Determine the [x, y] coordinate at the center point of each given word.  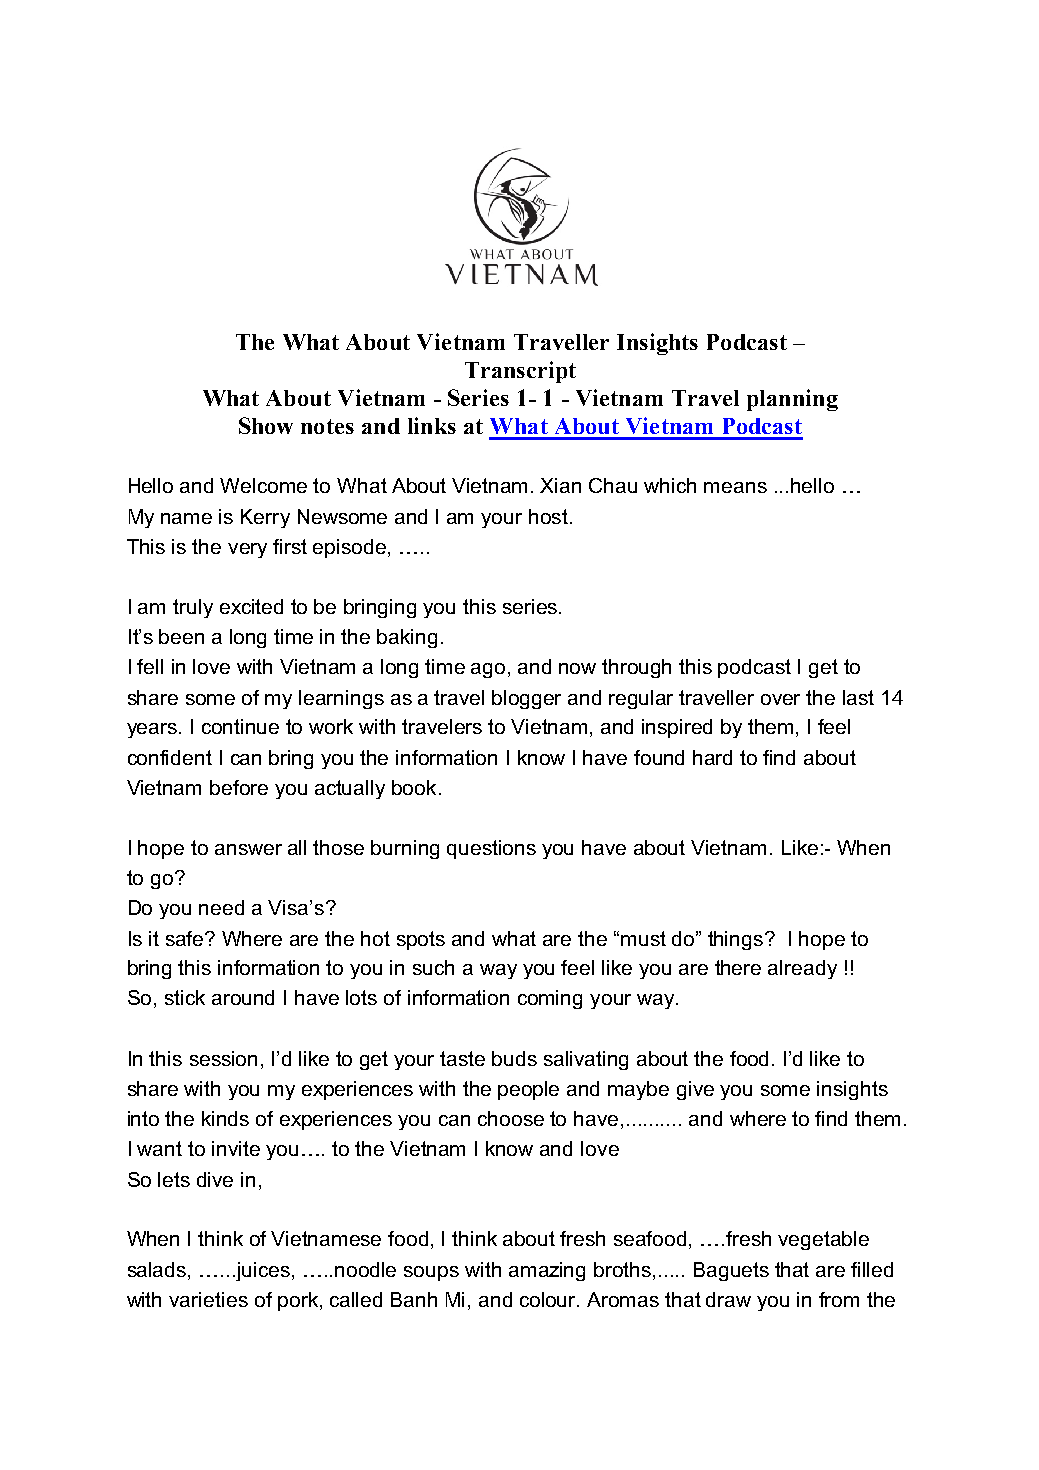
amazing [547, 1271]
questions [491, 849]
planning [792, 400]
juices [263, 1271]
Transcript [520, 372]
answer [248, 849]
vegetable [823, 1240]
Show [266, 425]
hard [712, 757]
